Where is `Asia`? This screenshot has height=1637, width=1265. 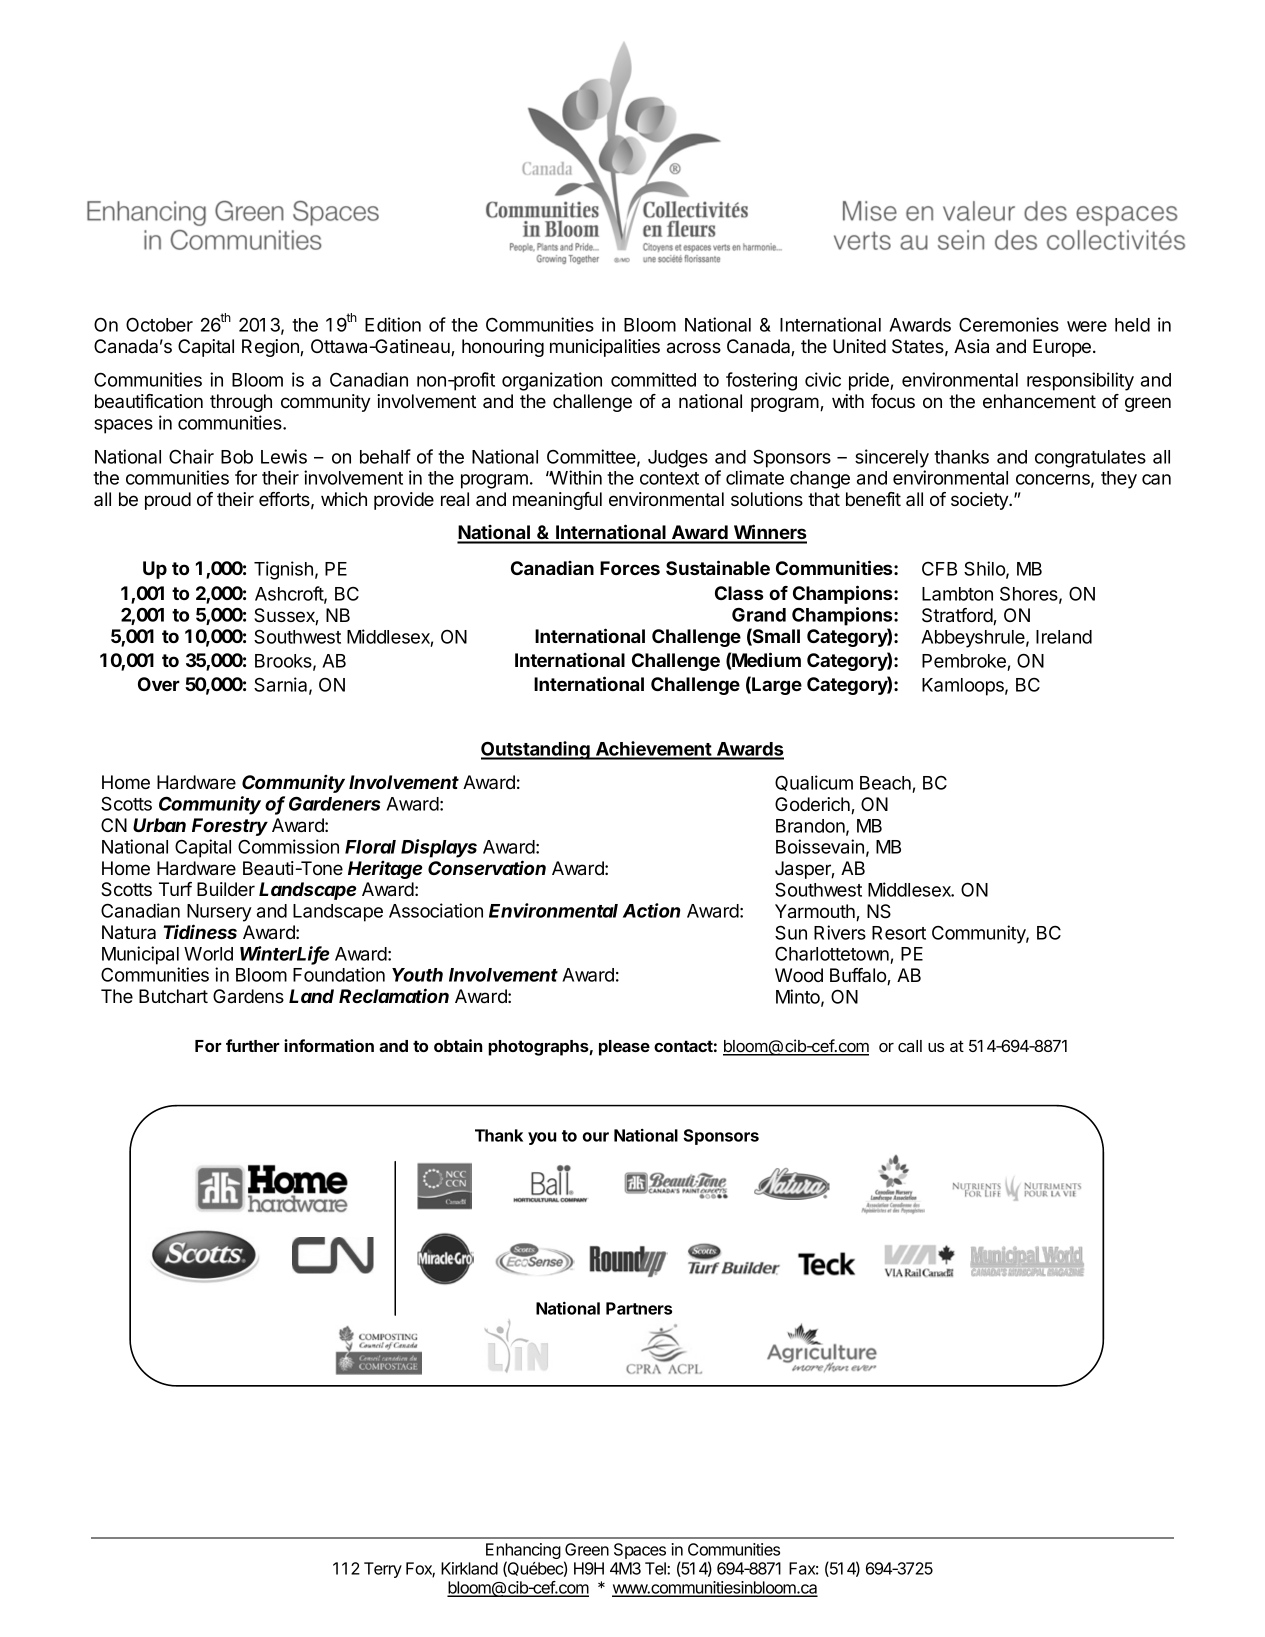 Asia is located at coordinates (971, 346).
